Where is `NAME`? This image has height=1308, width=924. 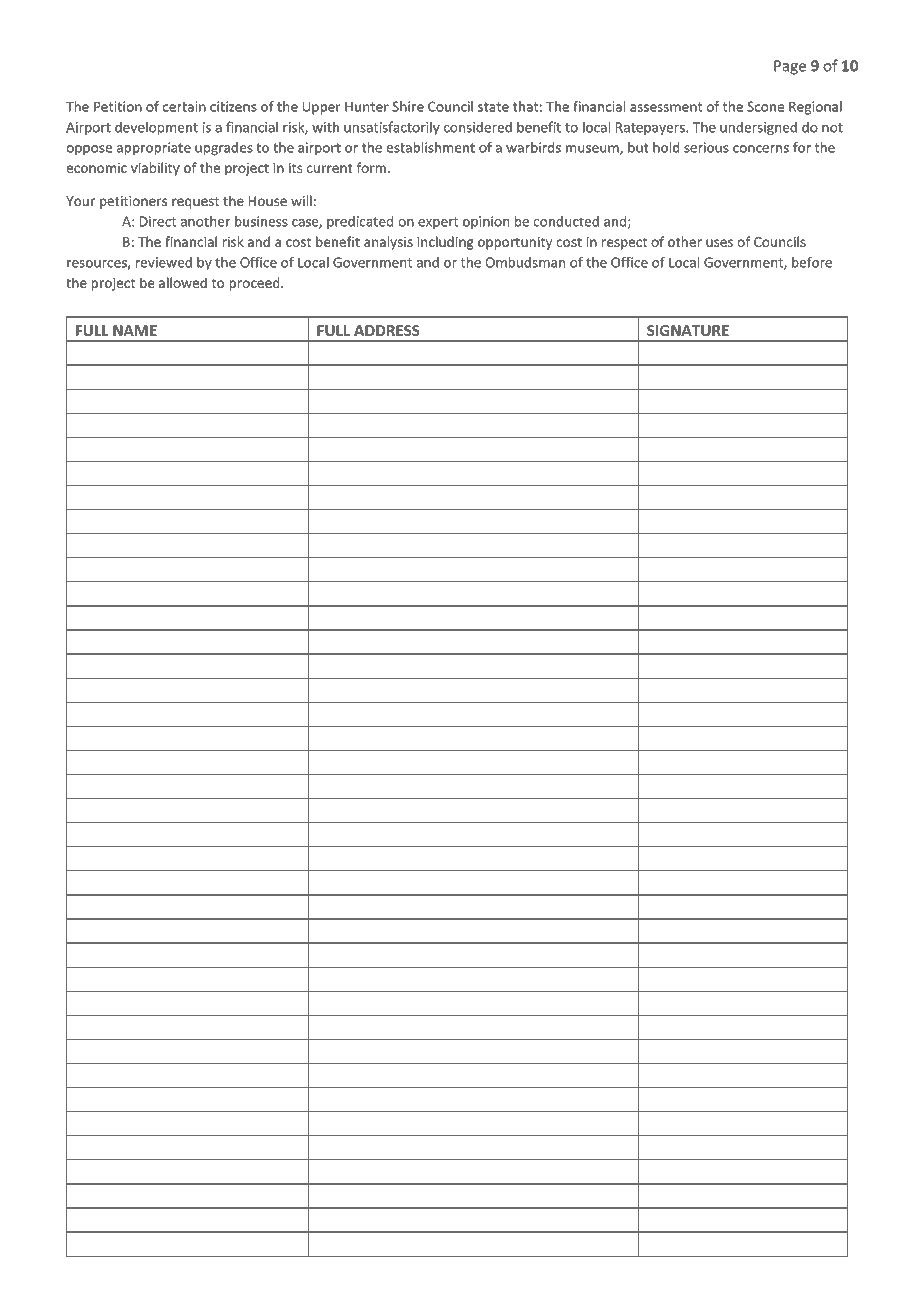 NAME is located at coordinates (135, 330).
